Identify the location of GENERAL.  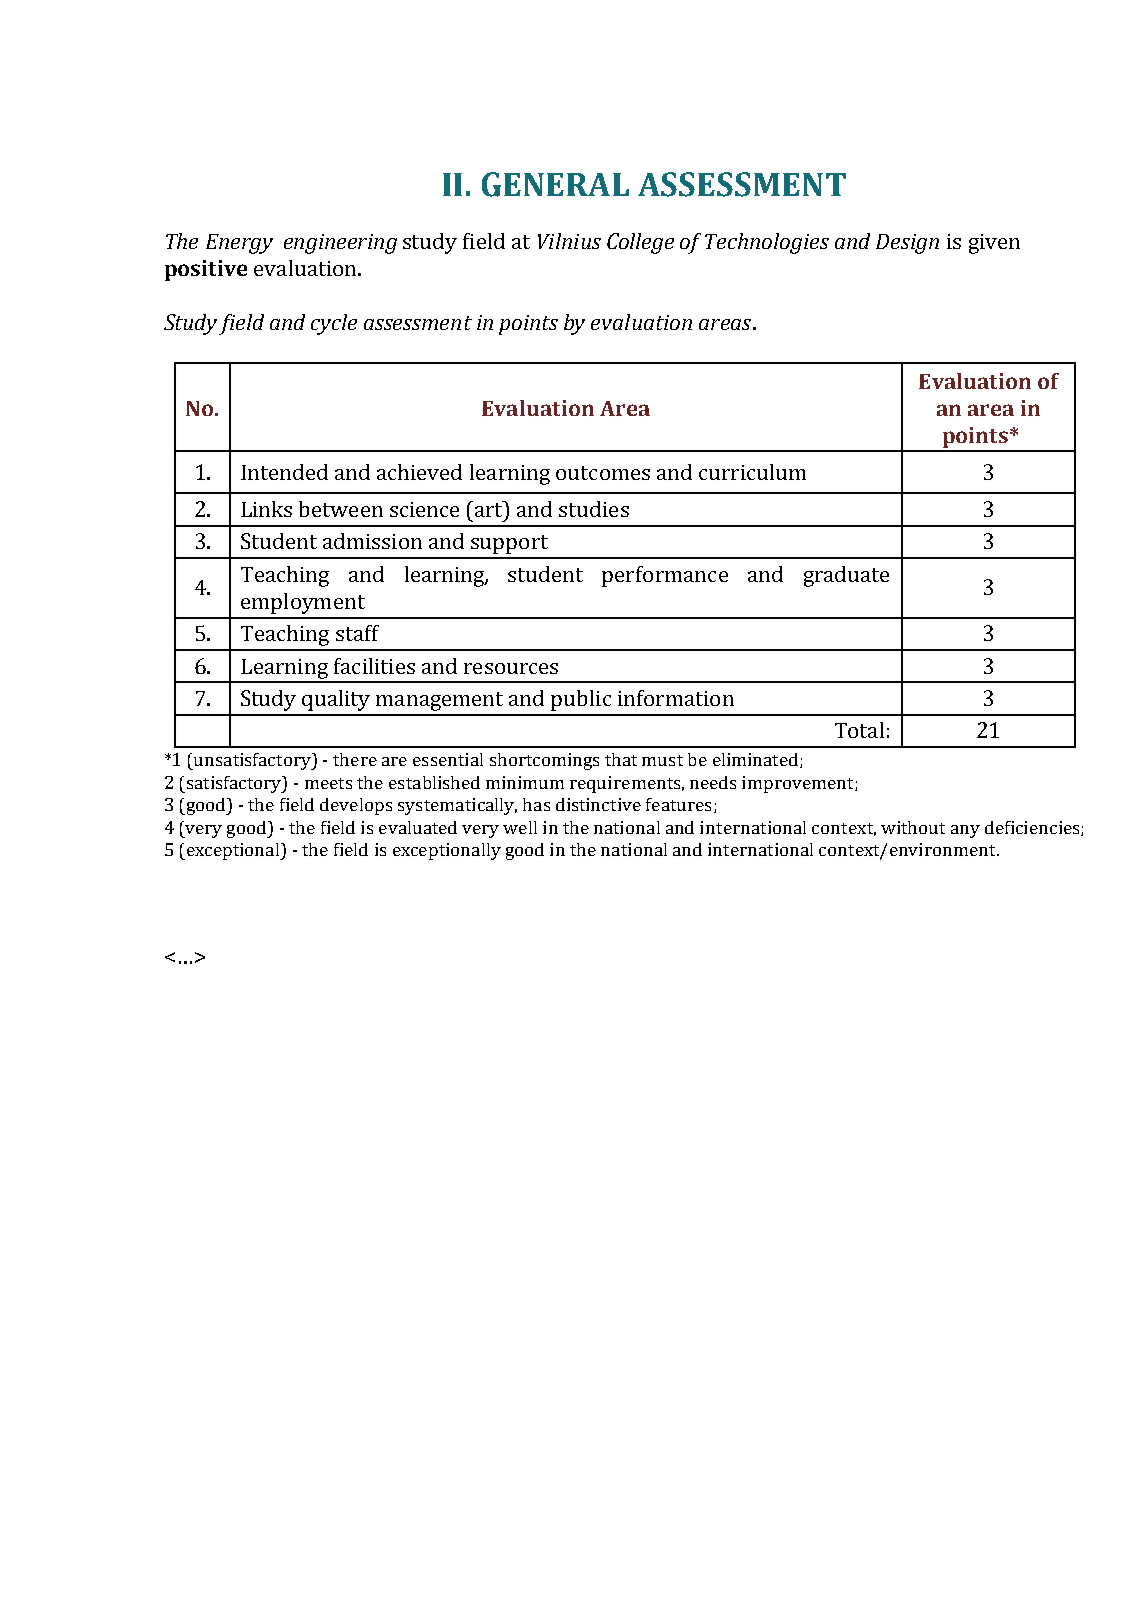
(555, 184).
